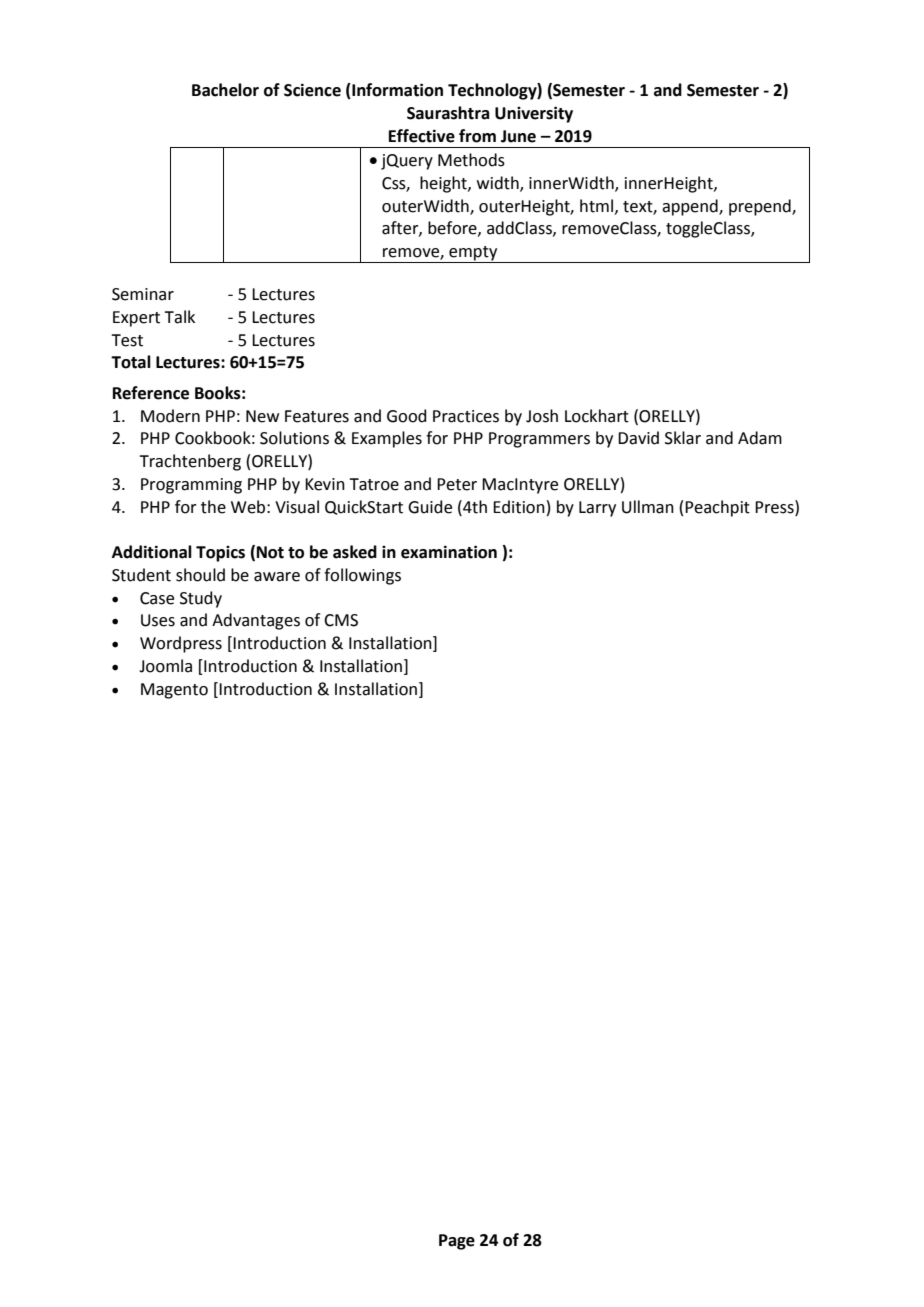  I want to click on Effective, so click(422, 136).
